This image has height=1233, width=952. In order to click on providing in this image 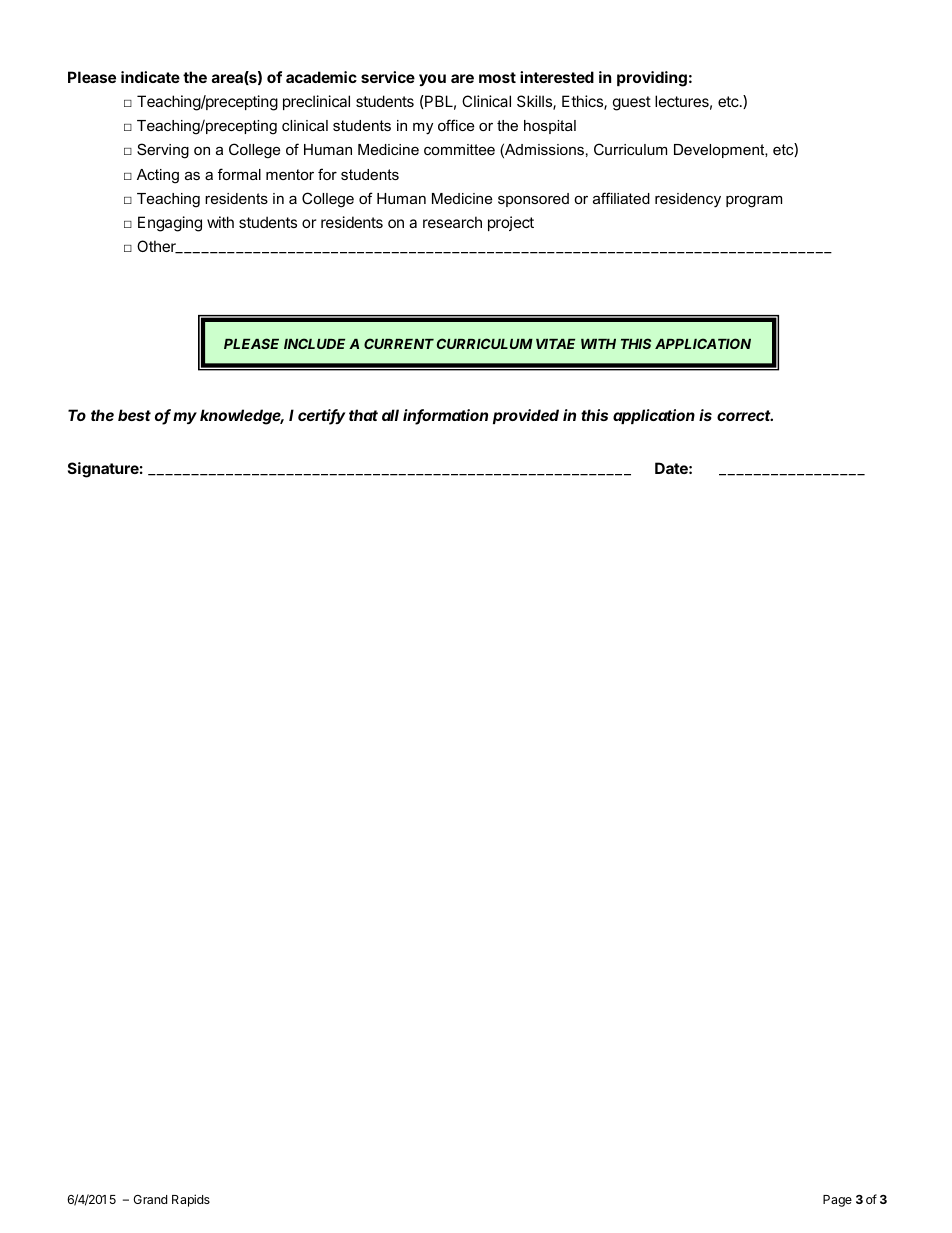, I will do `click(652, 79)`.
